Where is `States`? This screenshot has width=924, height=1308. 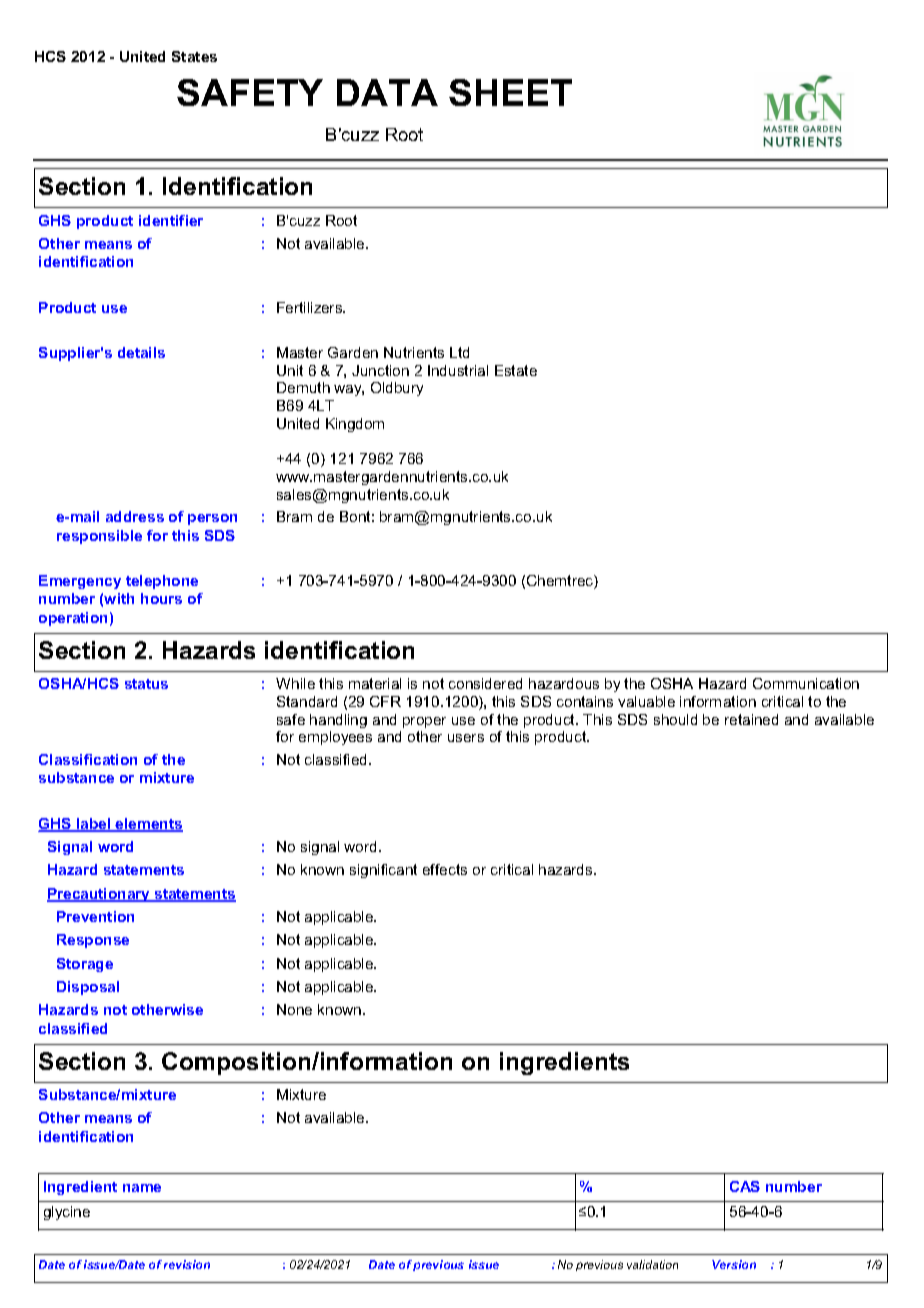 States is located at coordinates (194, 56).
